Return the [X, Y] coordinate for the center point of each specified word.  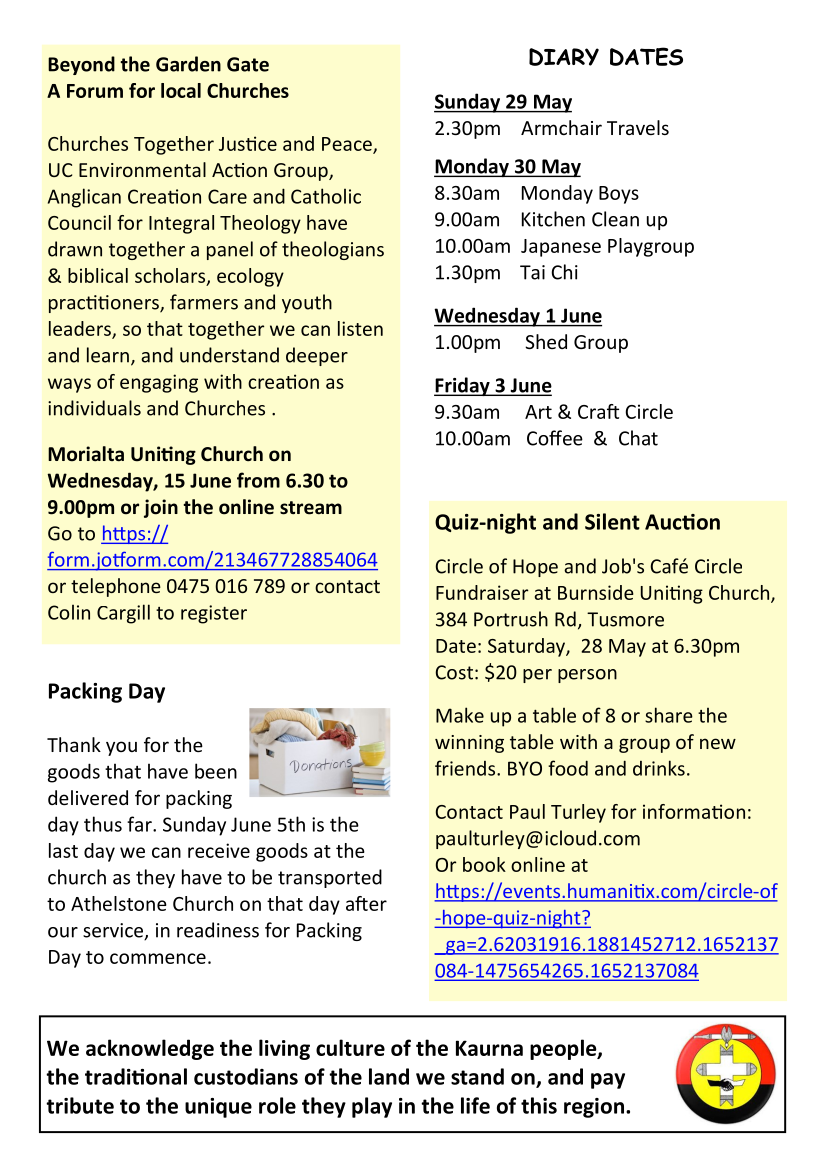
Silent [612, 521]
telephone [116, 587]
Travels [638, 127]
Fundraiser [482, 592]
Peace [348, 145]
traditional [136, 1076]
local [181, 90]
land [389, 1076]
